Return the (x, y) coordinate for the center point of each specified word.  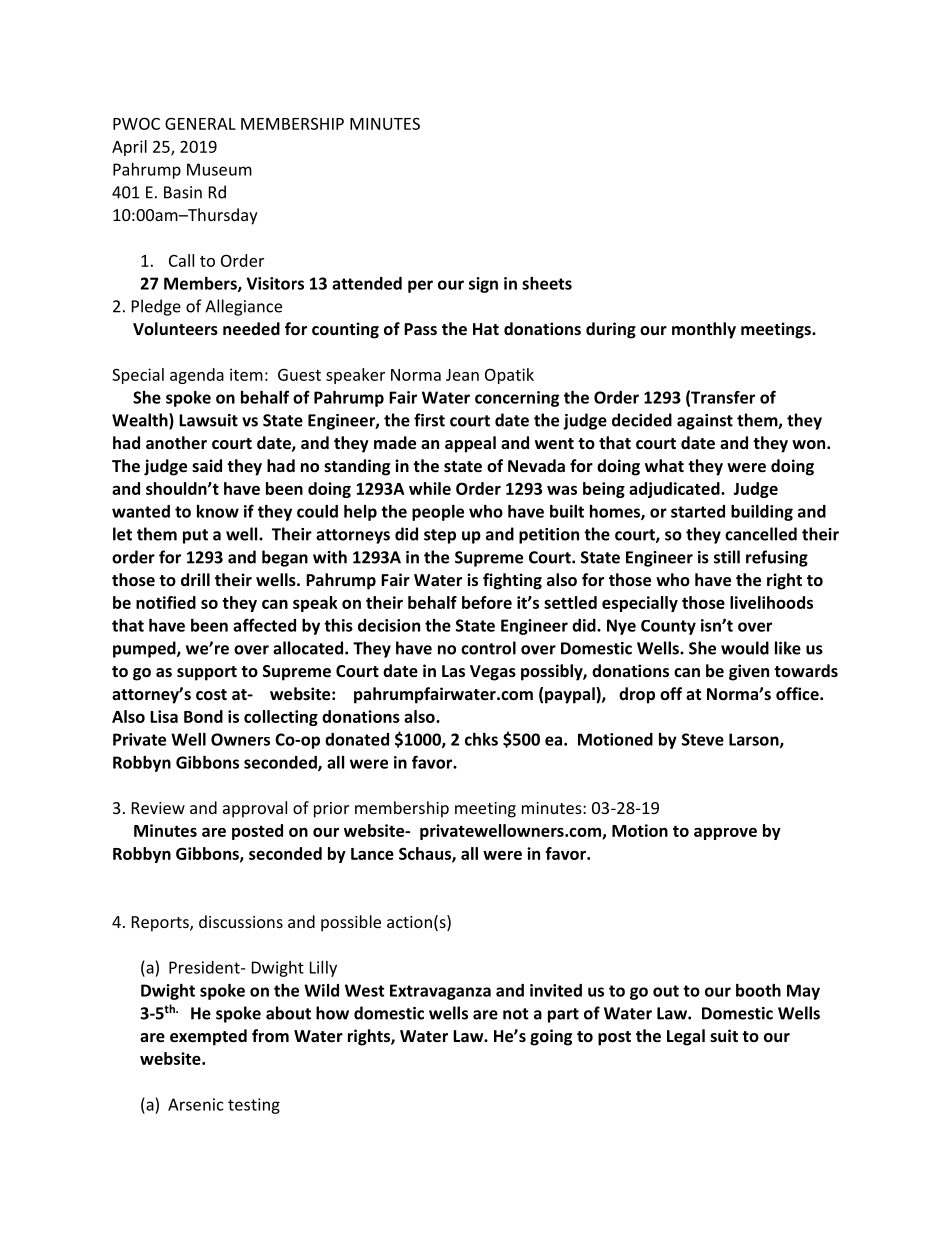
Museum (219, 169)
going (551, 1037)
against (705, 422)
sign (483, 285)
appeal (470, 444)
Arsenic (195, 1104)
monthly (704, 330)
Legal (686, 1037)
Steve (703, 739)
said (207, 465)
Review (158, 808)
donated (357, 739)
